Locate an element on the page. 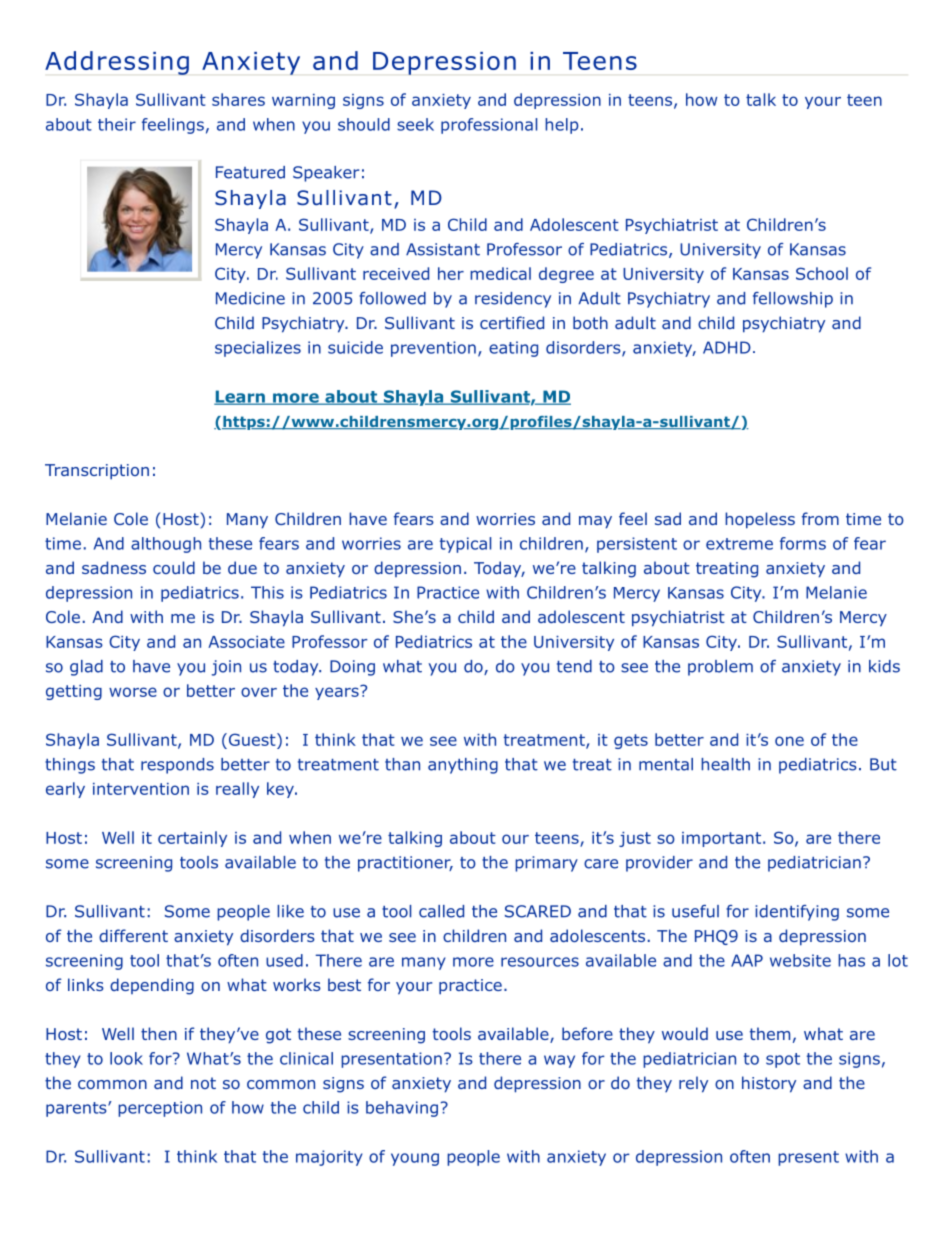 Image resolution: width=952 pixels, height=1233 pixels. their is located at coordinates (117, 124).
